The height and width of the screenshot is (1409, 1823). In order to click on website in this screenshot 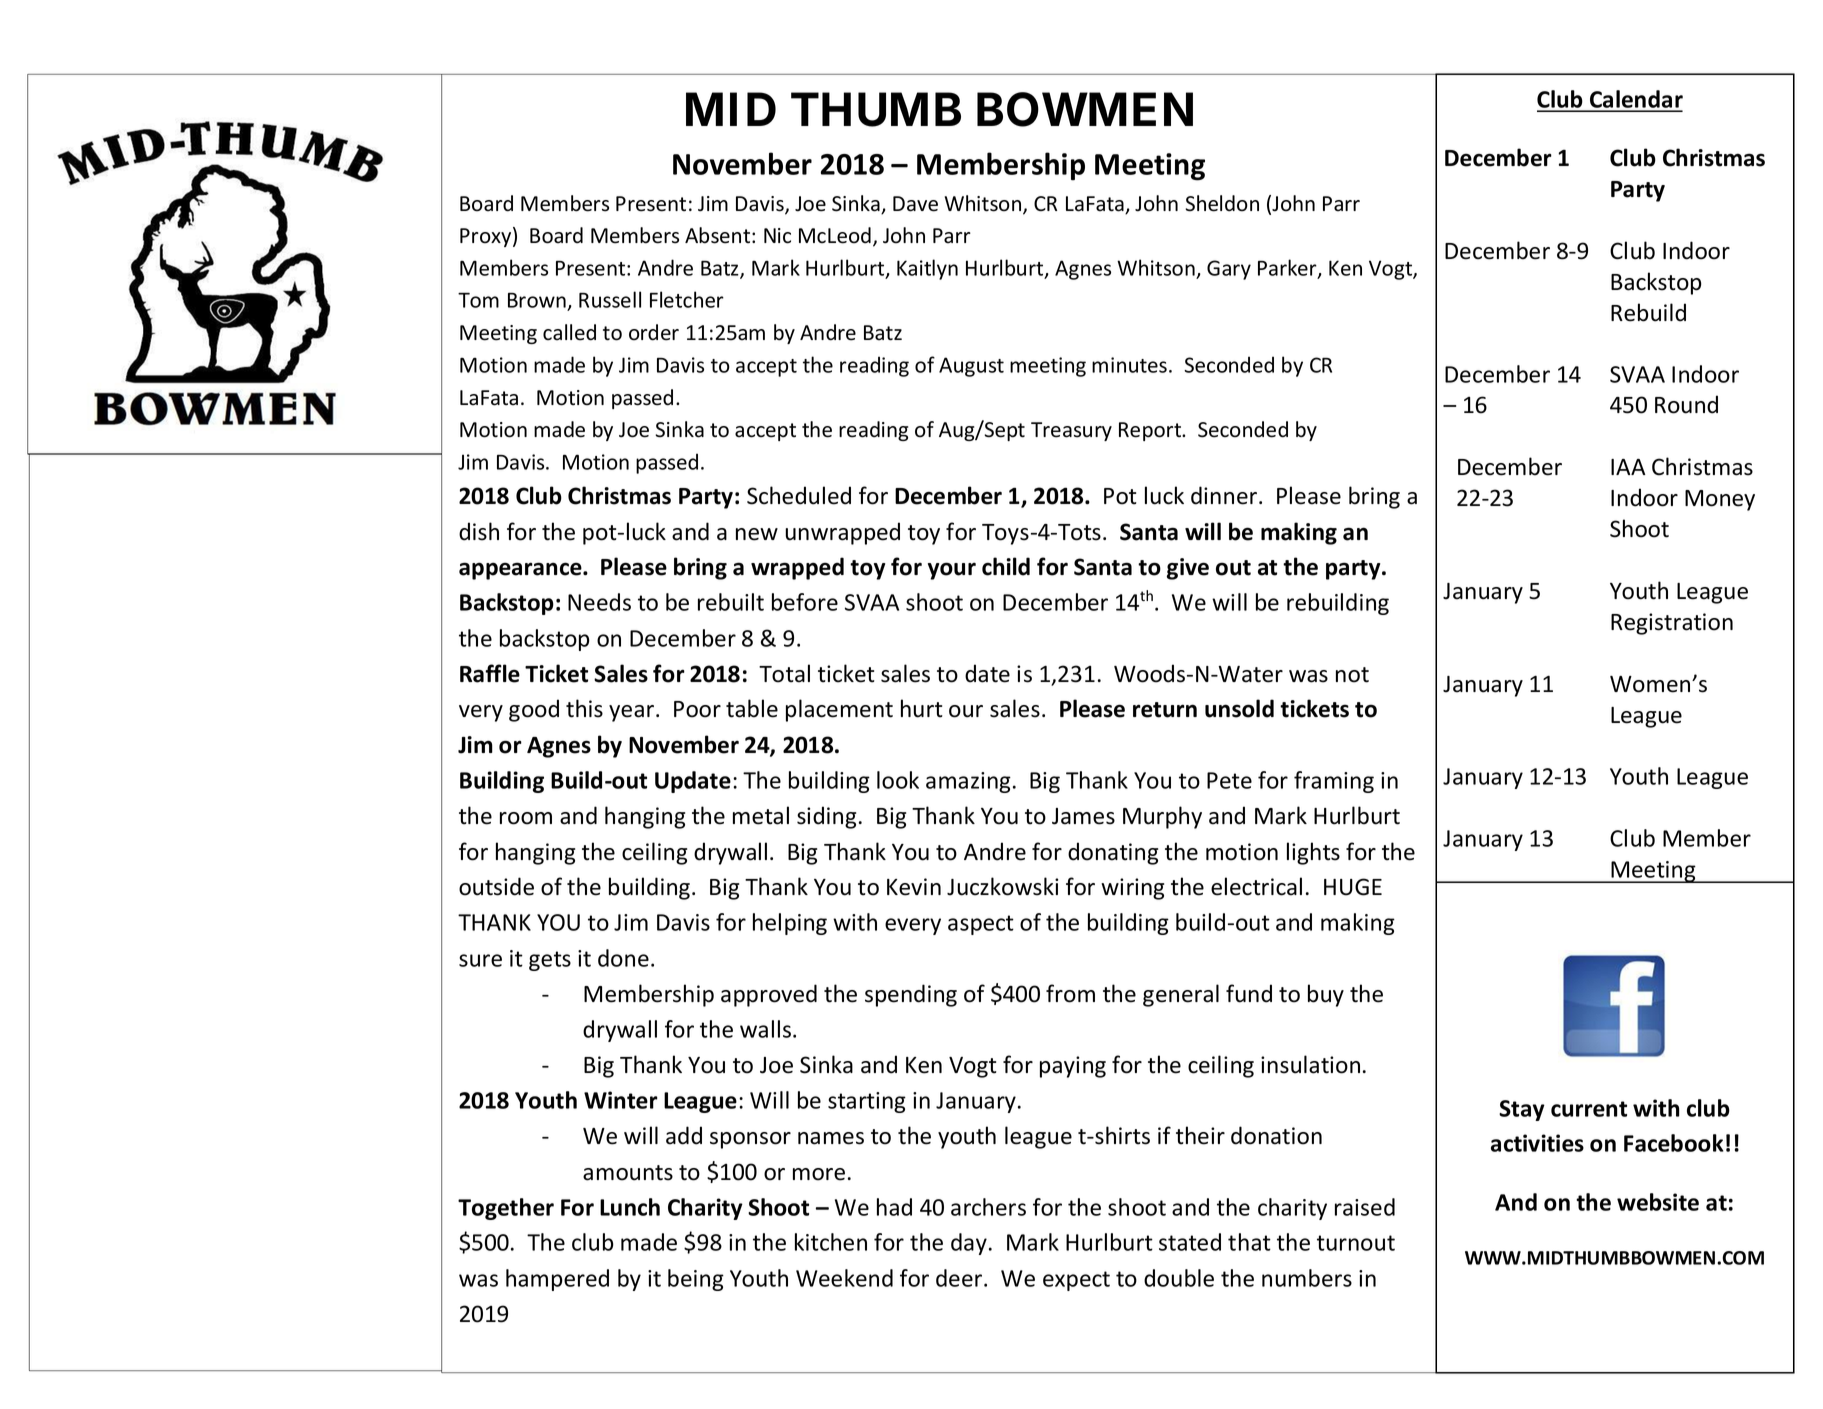, I will do `click(1658, 1202)`.
